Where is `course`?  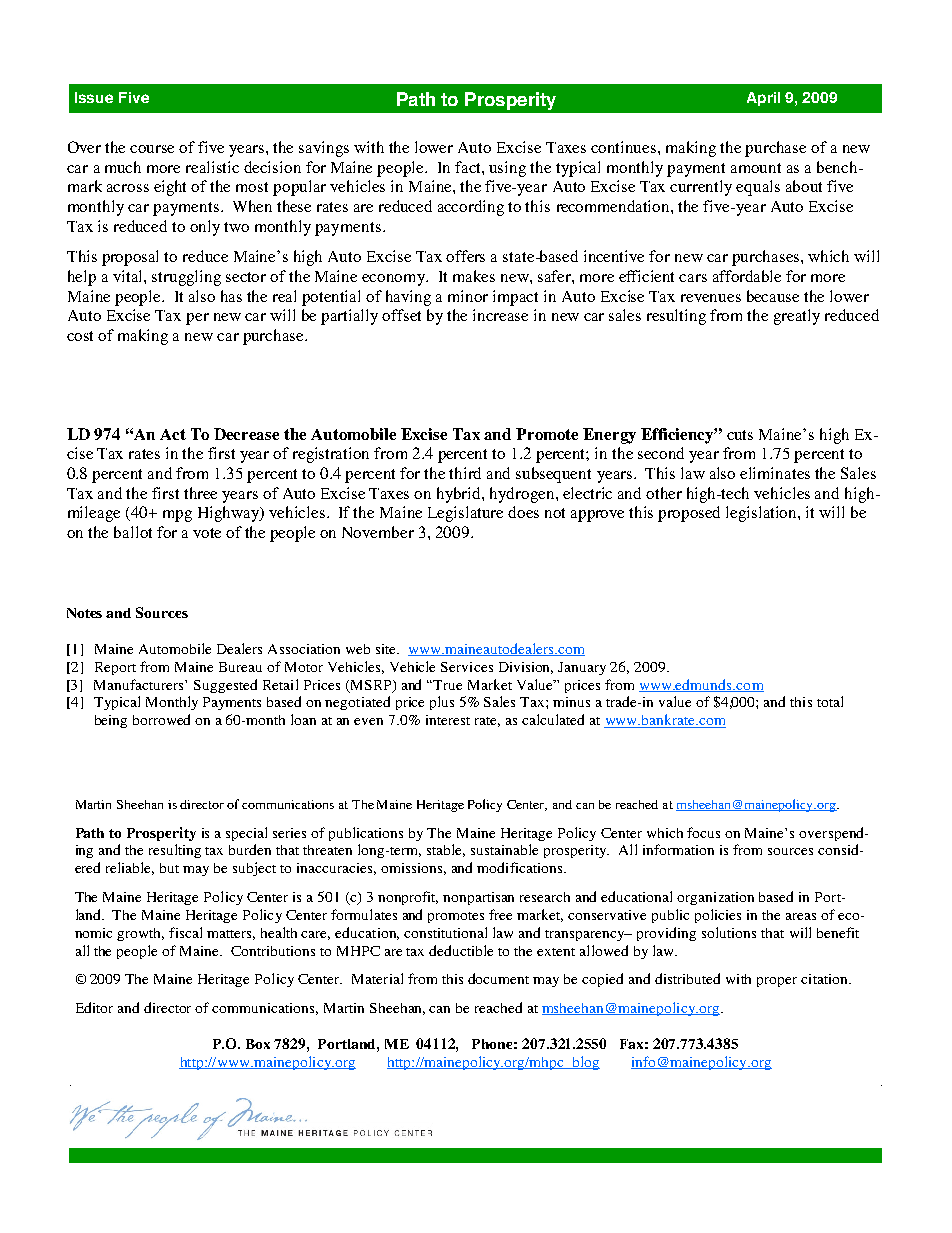
course is located at coordinates (152, 149).
